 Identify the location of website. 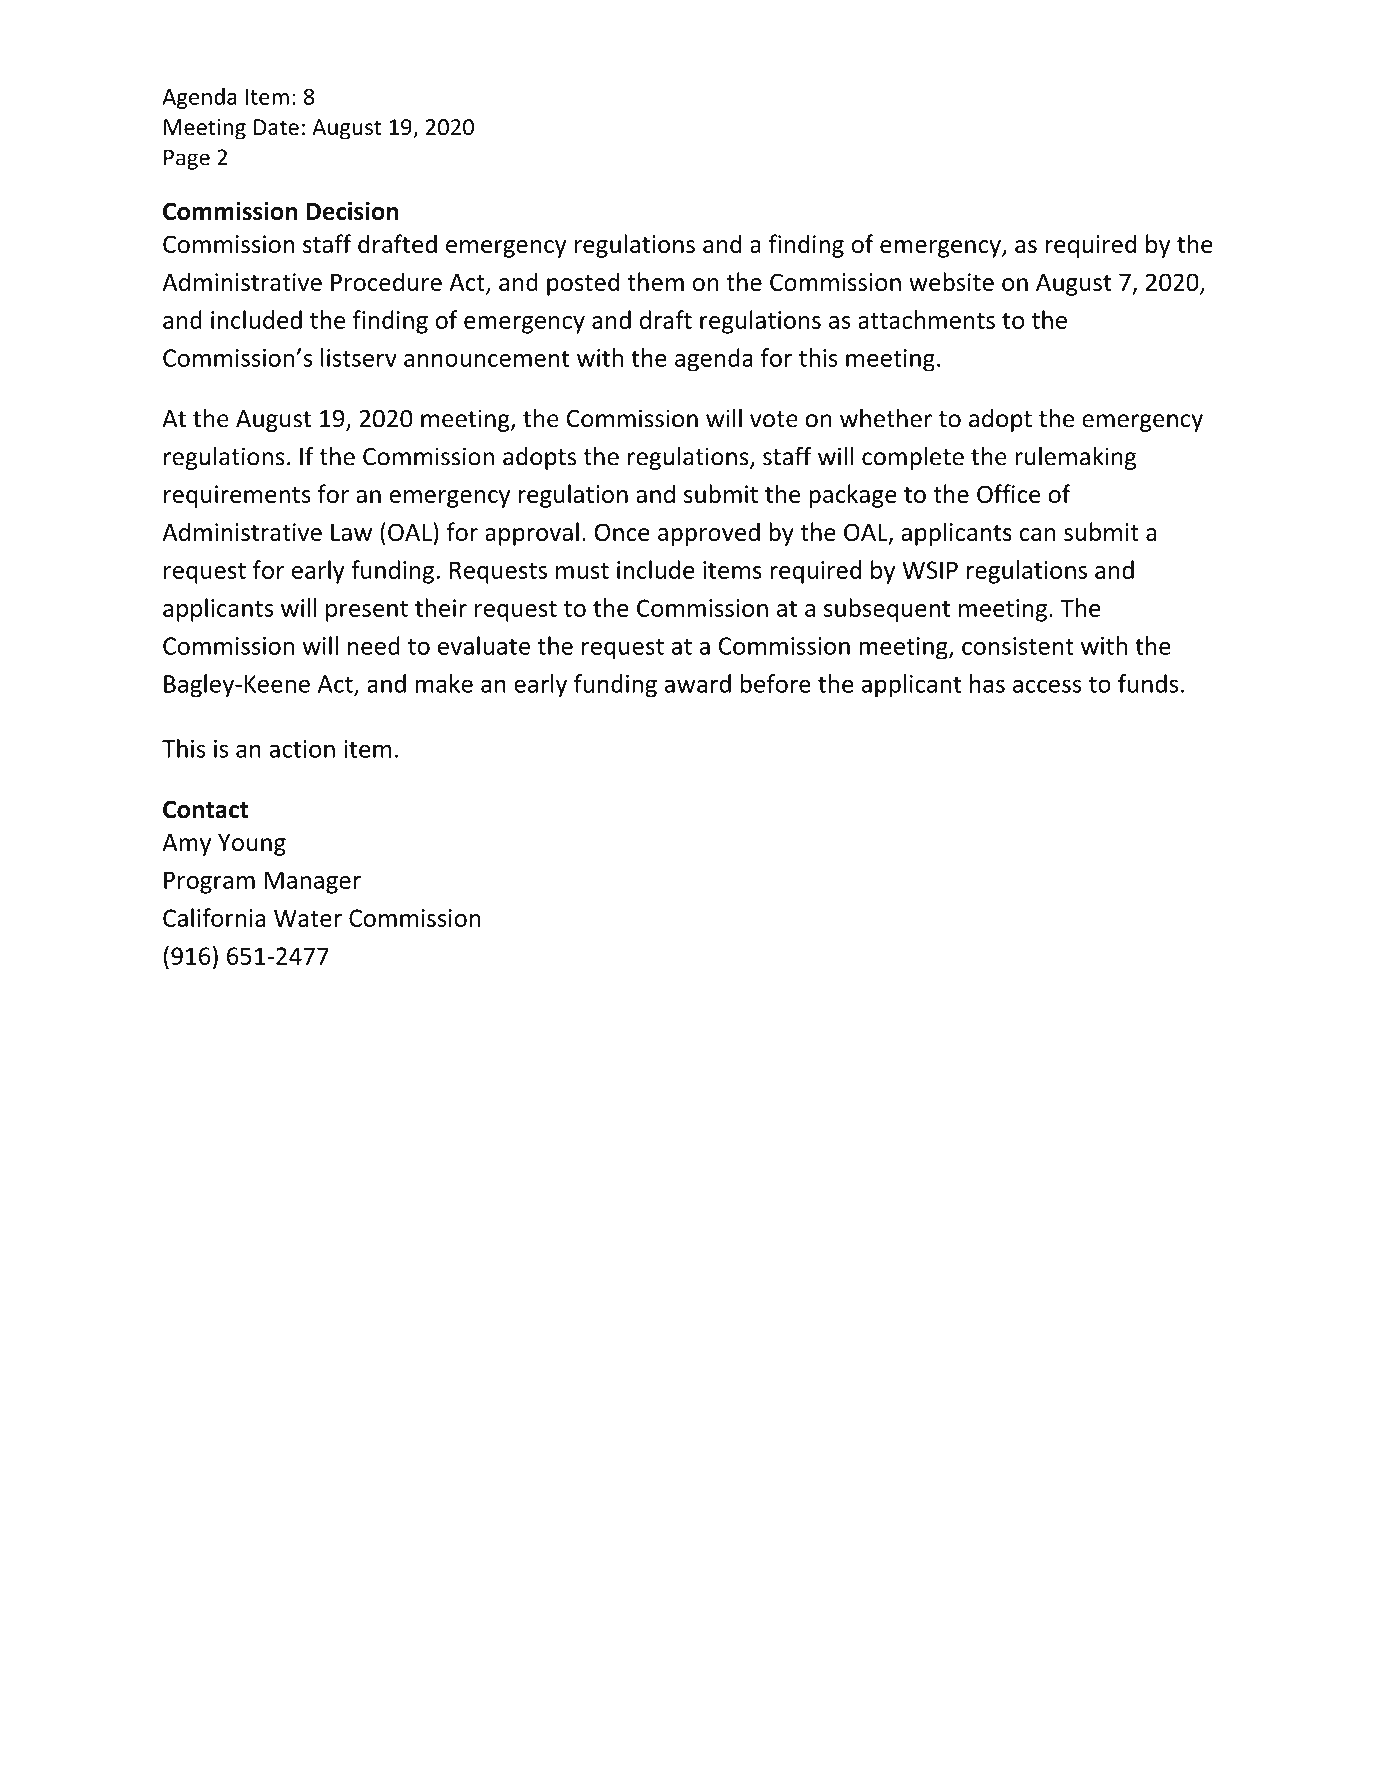
(951, 281).
